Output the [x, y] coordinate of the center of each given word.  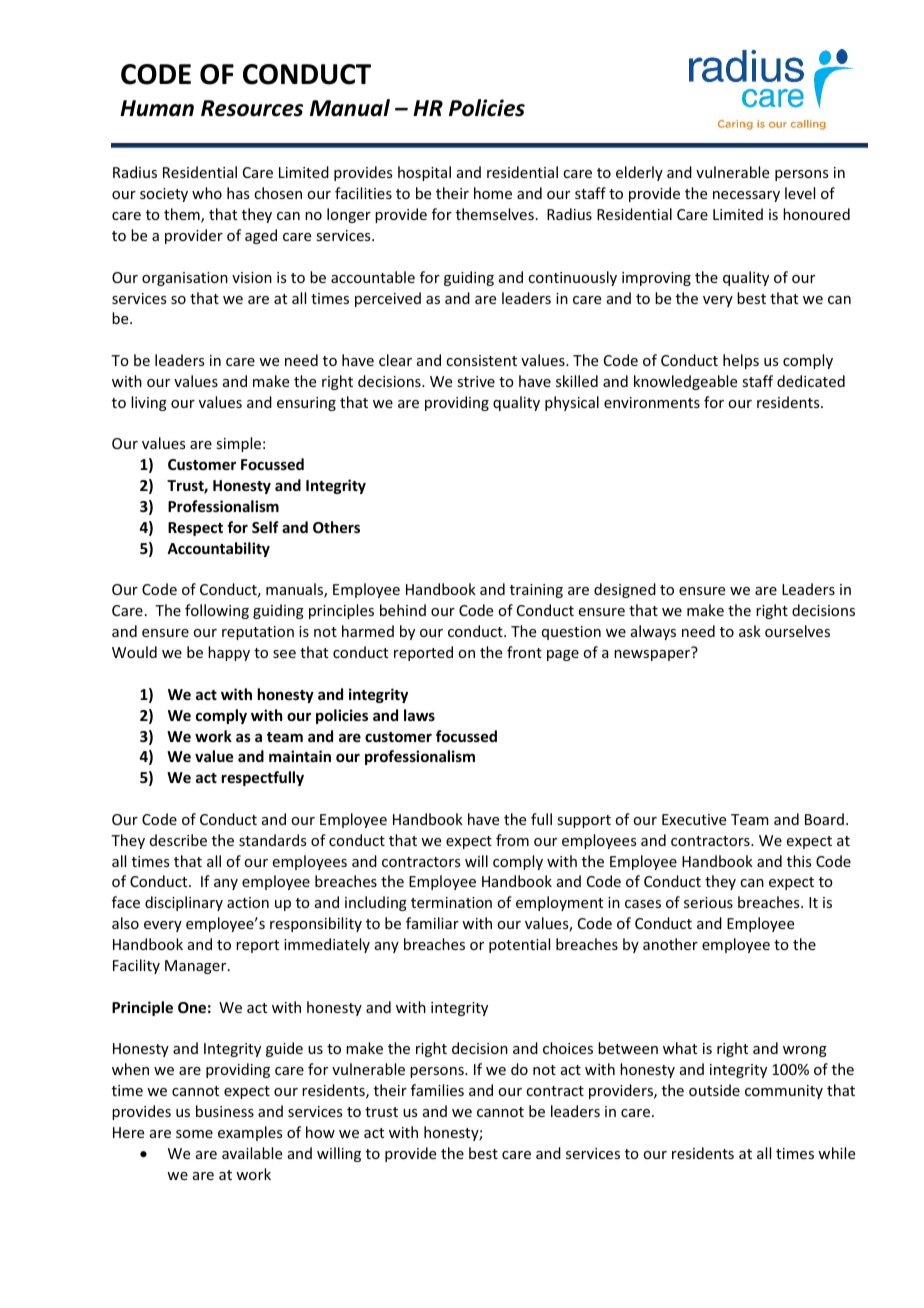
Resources [252, 108]
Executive [694, 819]
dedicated [811, 381]
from [512, 840]
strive [476, 381]
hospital [424, 173]
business [225, 1111]
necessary [746, 196]
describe [178, 840]
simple [238, 444]
